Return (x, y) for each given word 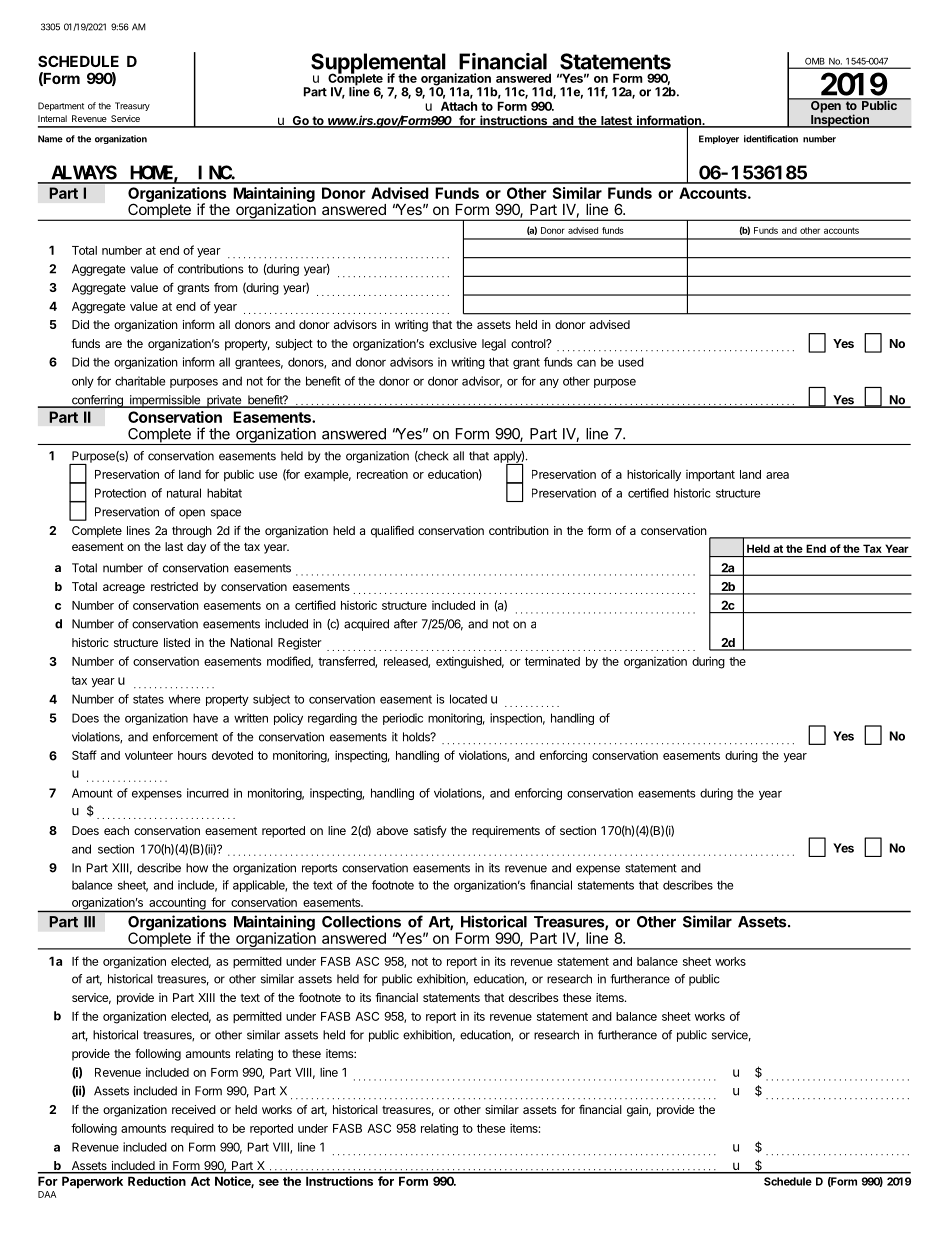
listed (177, 642)
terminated (552, 661)
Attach (459, 106)
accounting (177, 904)
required (192, 1129)
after (405, 624)
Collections (361, 921)
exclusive (453, 343)
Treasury (132, 106)
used (631, 362)
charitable (140, 381)
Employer (719, 139)
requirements (506, 832)
